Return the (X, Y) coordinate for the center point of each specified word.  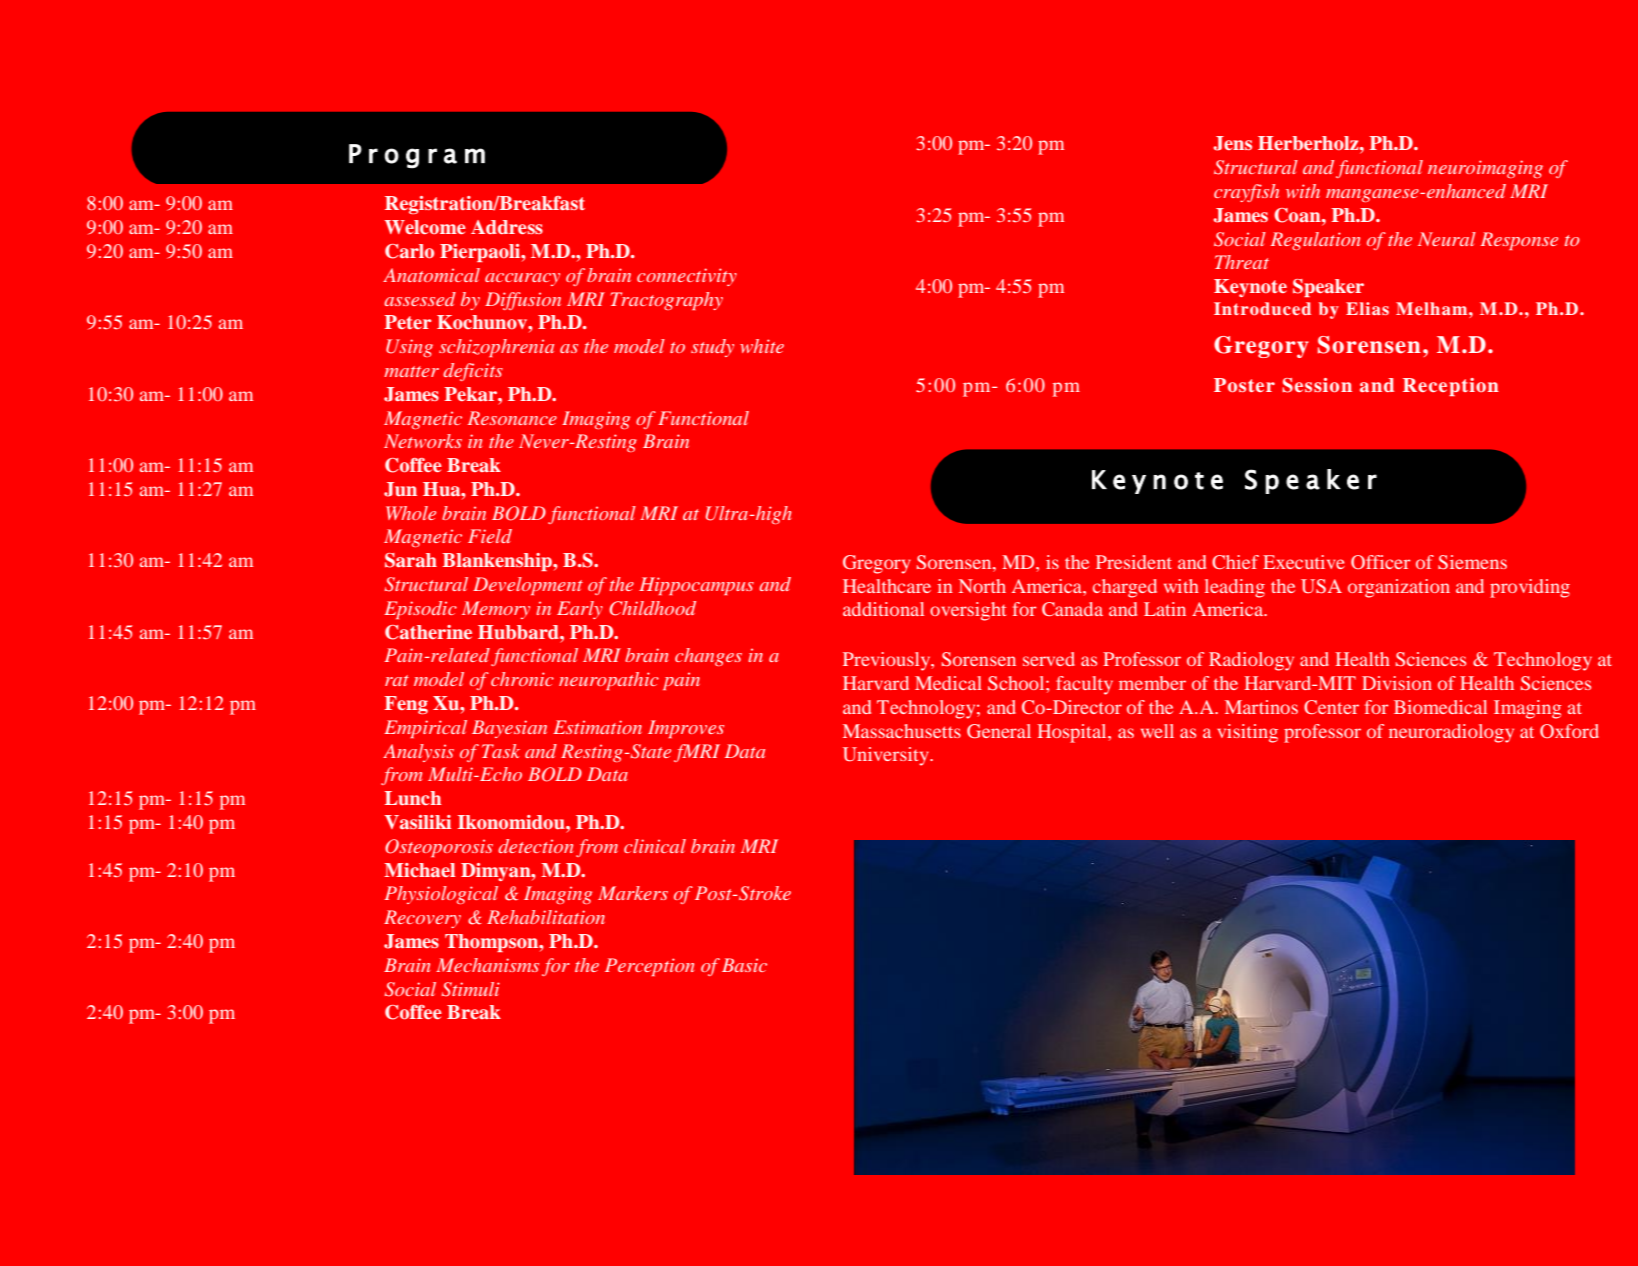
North (982, 586)
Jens (1232, 143)
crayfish (1246, 193)
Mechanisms (487, 965)
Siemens (1472, 562)
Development (528, 586)
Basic (744, 965)
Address (507, 227)
